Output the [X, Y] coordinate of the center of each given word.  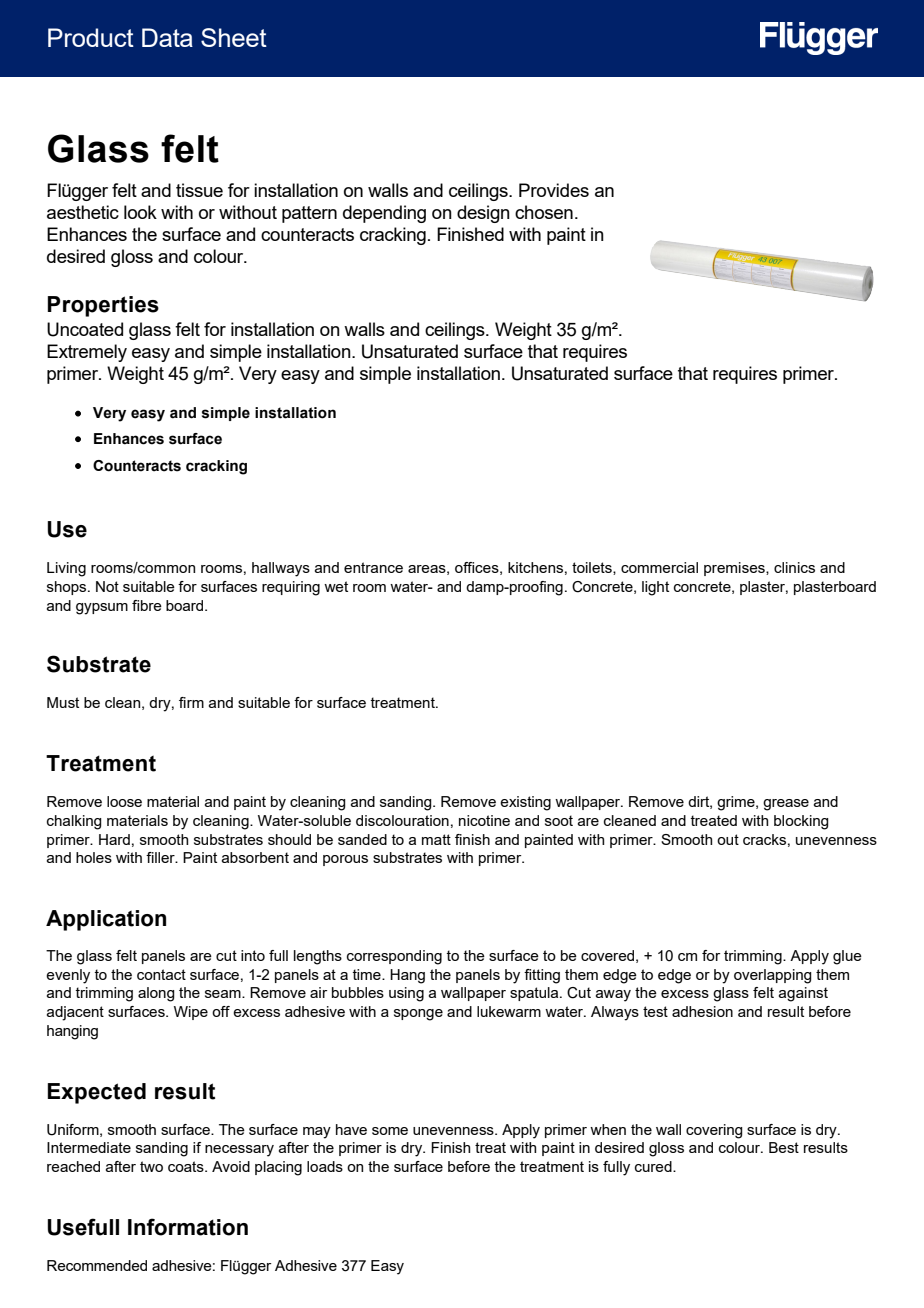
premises [735, 569]
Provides [554, 190]
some [390, 1131]
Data [167, 37]
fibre [147, 605]
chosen [544, 212]
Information [188, 1227]
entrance [373, 567]
